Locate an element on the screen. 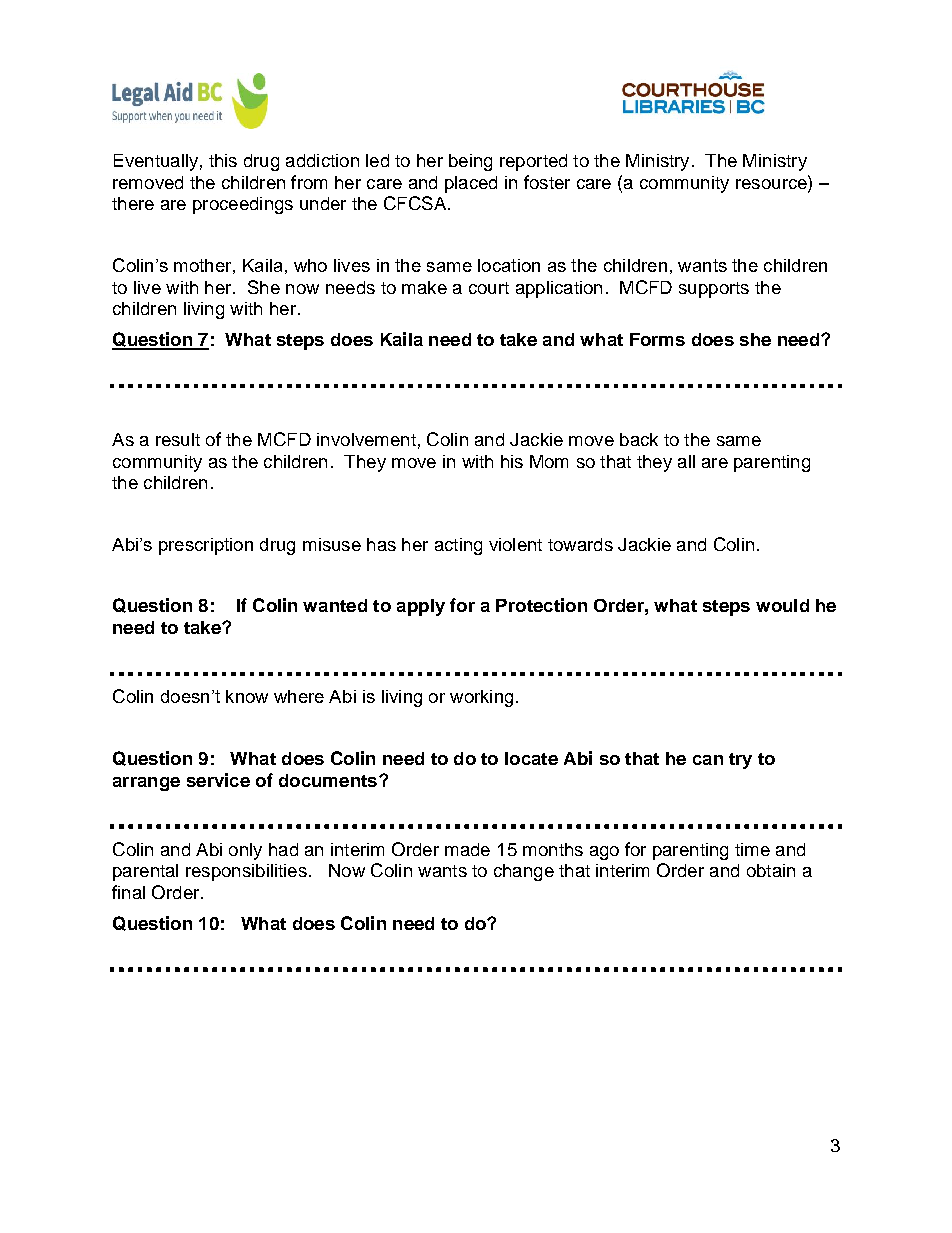 This screenshot has height=1233, width=952. can is located at coordinates (708, 760).
